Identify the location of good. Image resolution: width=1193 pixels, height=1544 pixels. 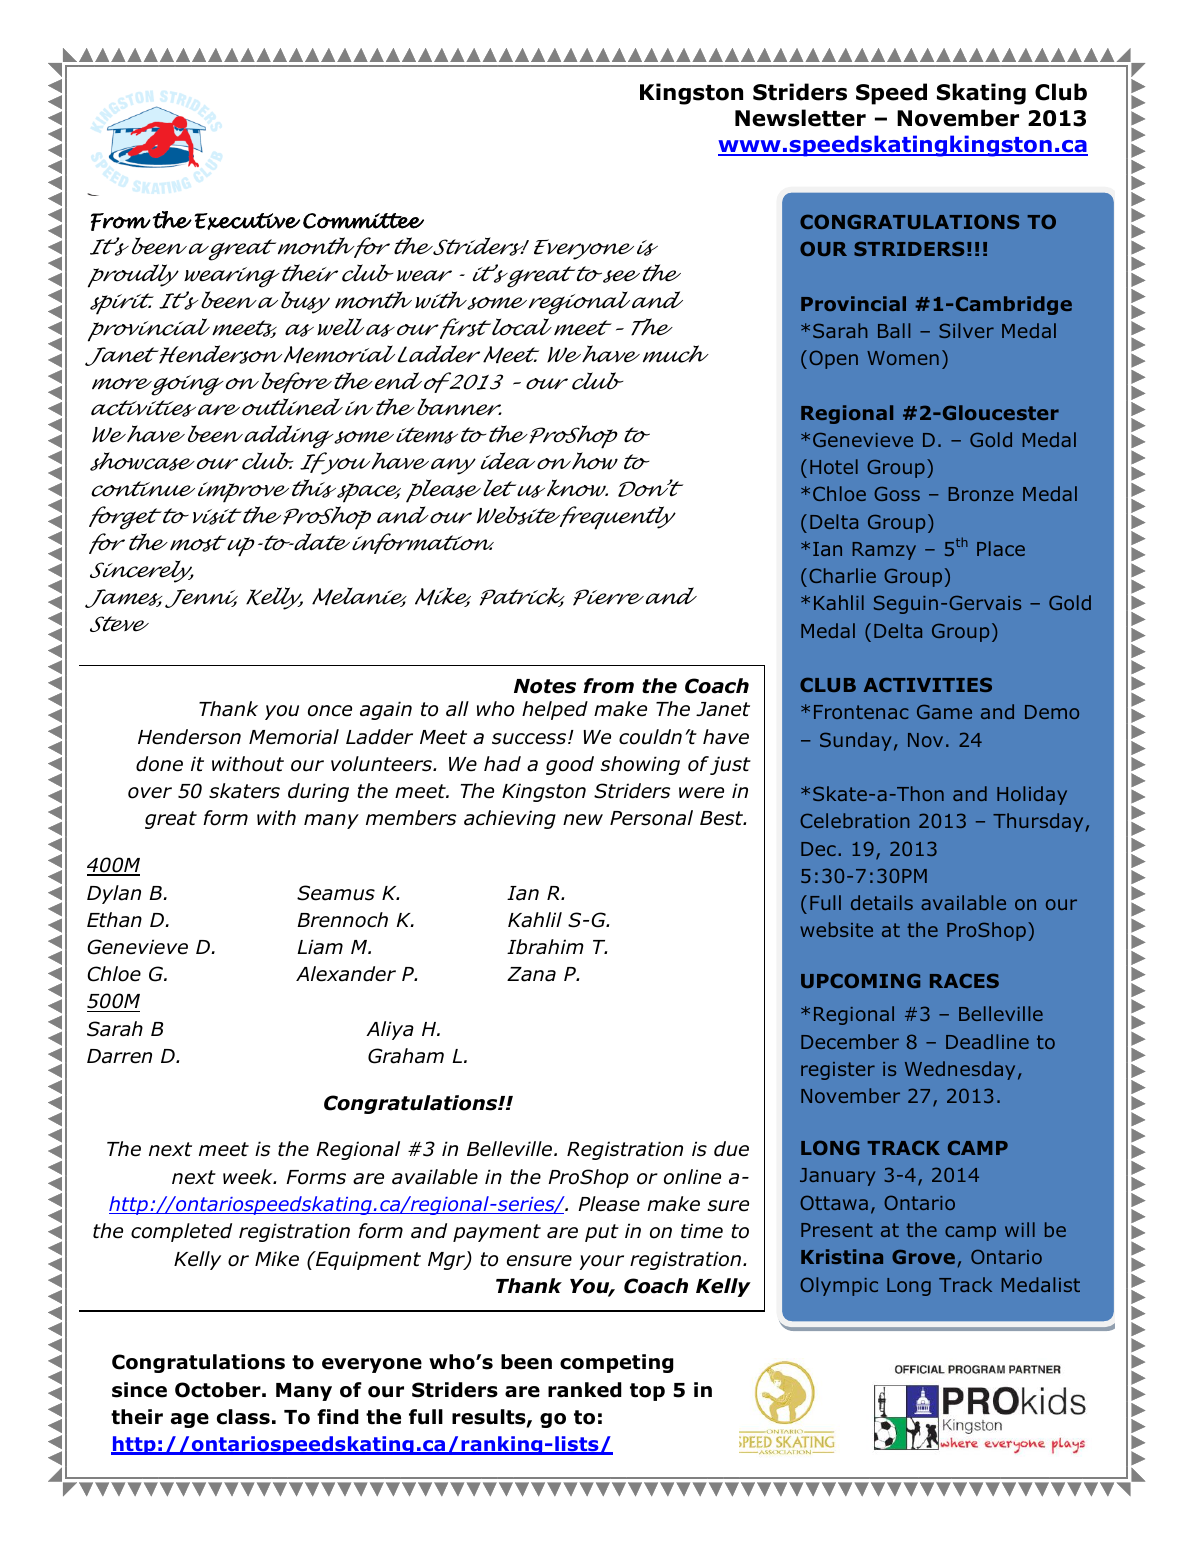
(570, 765).
